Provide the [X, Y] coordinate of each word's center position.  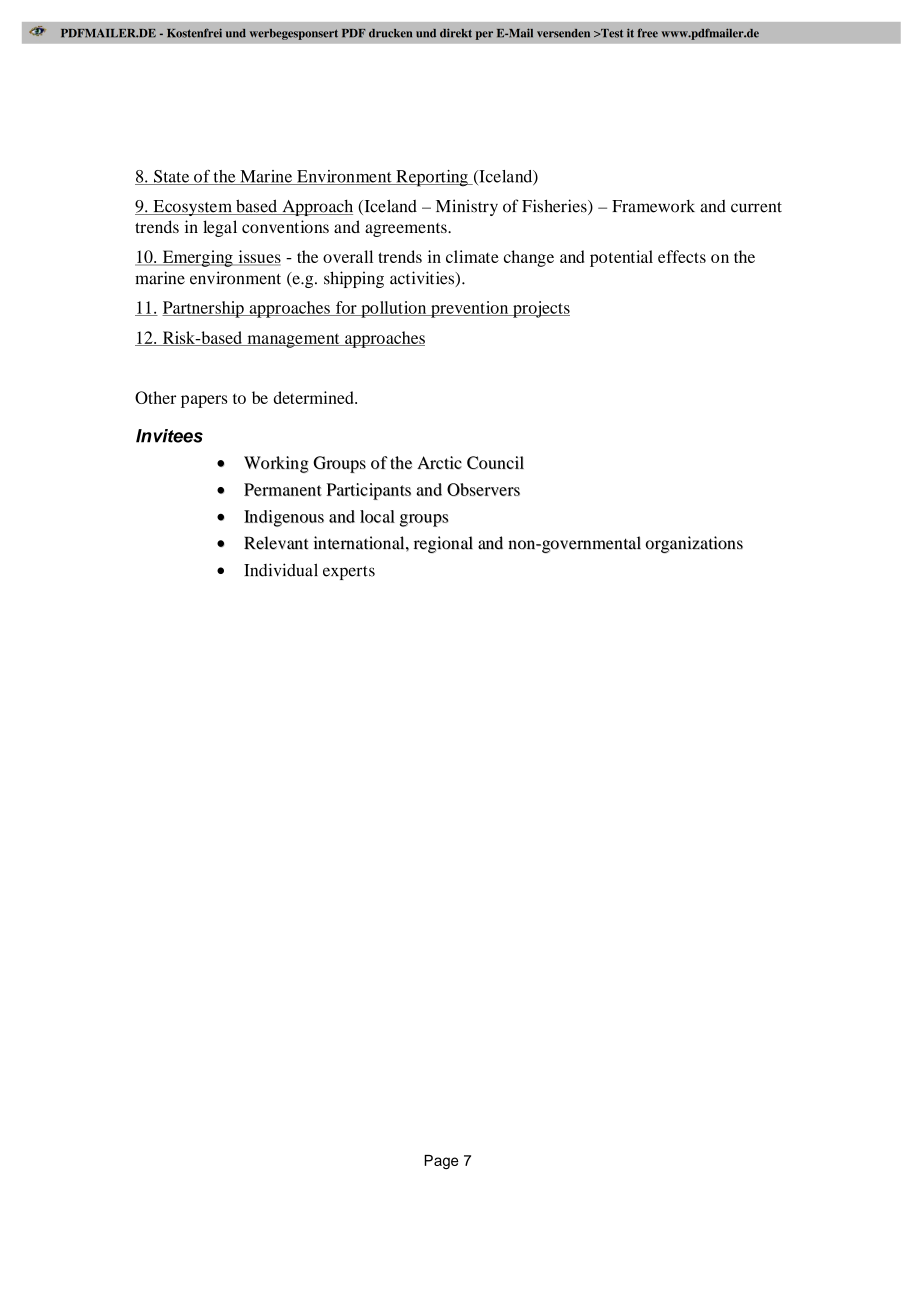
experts [349, 573]
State [172, 177]
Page [441, 1162]
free [648, 33]
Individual [281, 570]
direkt [456, 33]
